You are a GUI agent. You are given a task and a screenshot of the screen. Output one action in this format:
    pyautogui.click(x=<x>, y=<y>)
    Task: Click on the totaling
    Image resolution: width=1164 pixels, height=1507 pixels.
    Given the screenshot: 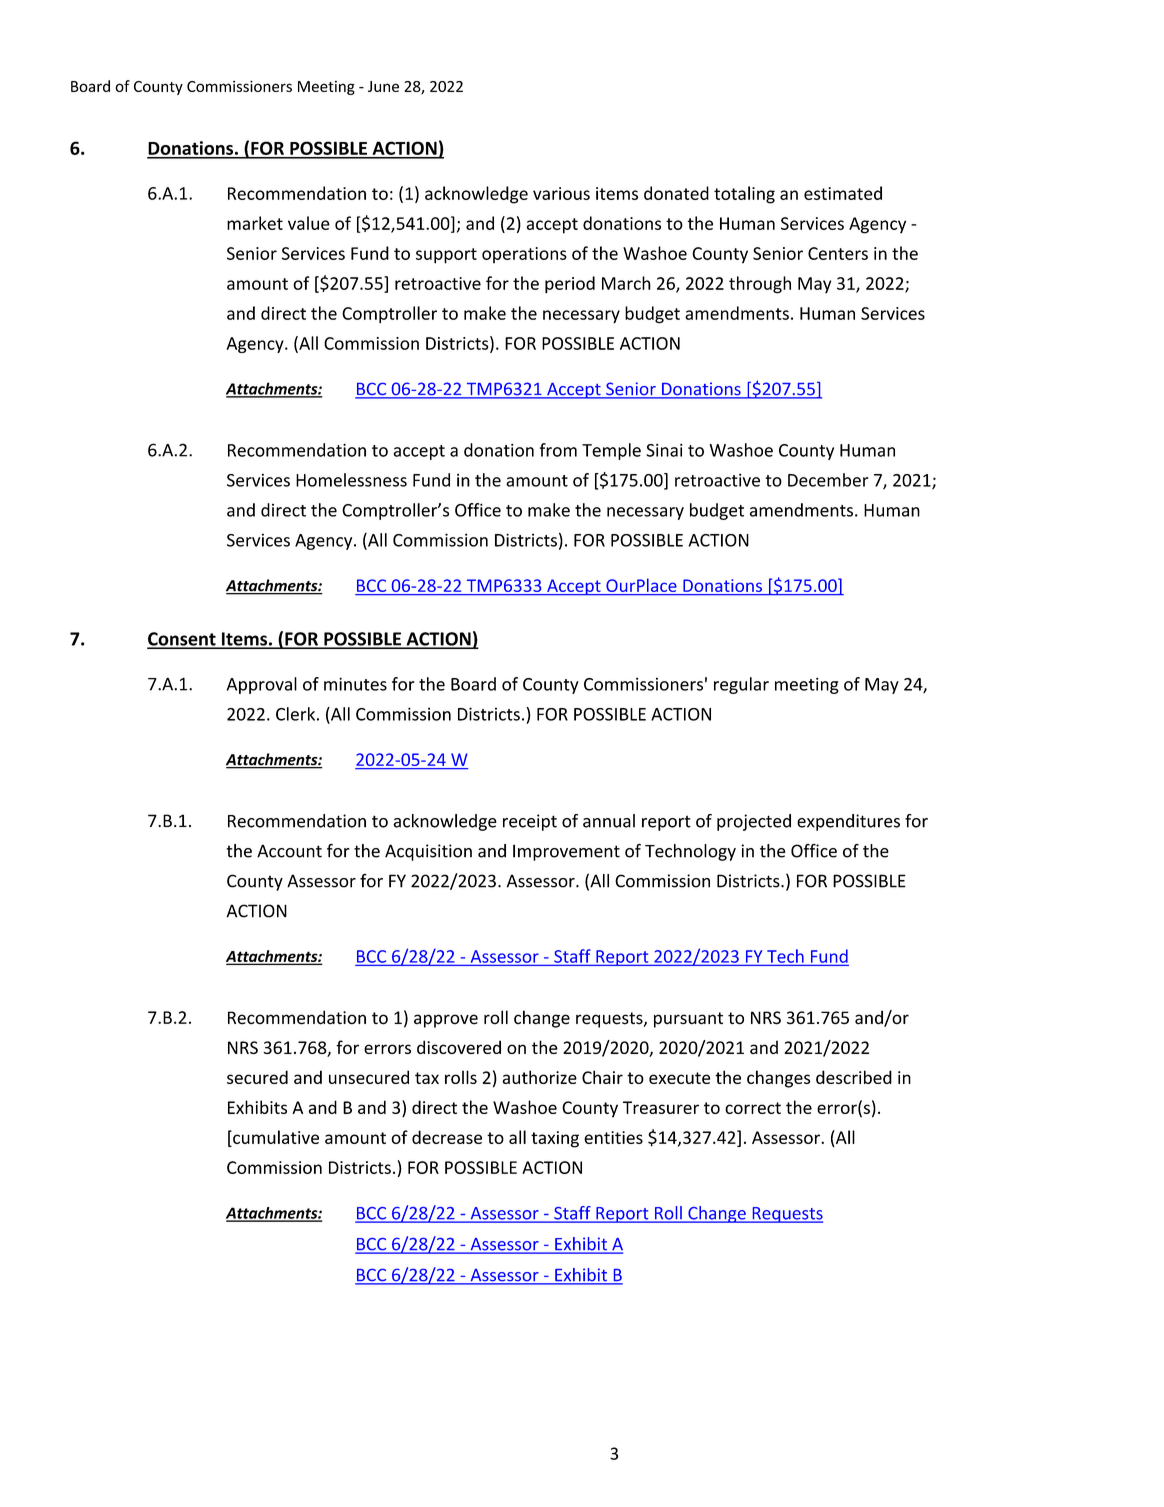 What is the action you would take?
    pyautogui.click(x=744, y=195)
